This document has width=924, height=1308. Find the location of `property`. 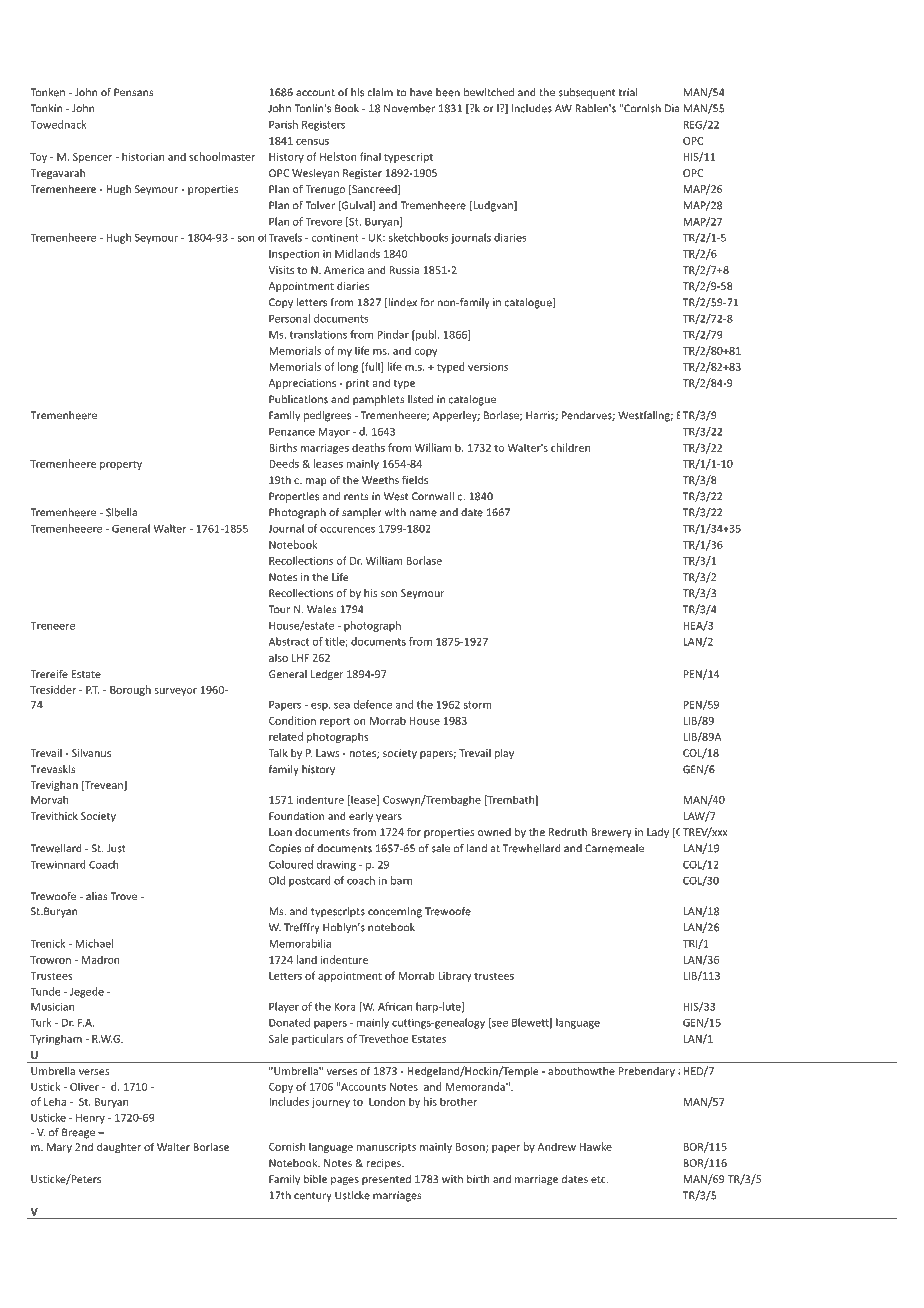

property is located at coordinates (121, 465).
